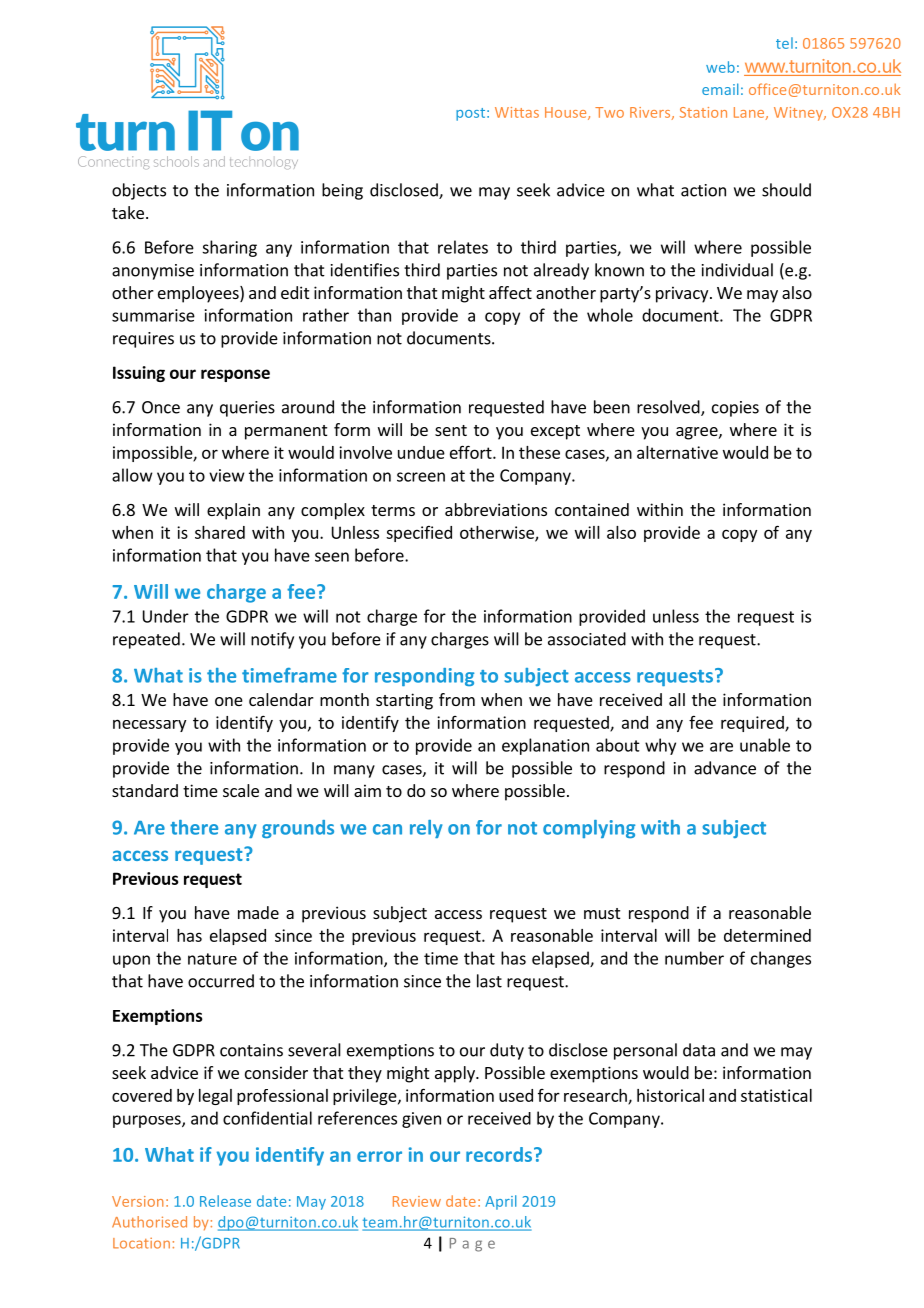 The width and height of the page is (924, 1308). Describe the element at coordinates (720, 89) in the page. I see `email` at that location.
